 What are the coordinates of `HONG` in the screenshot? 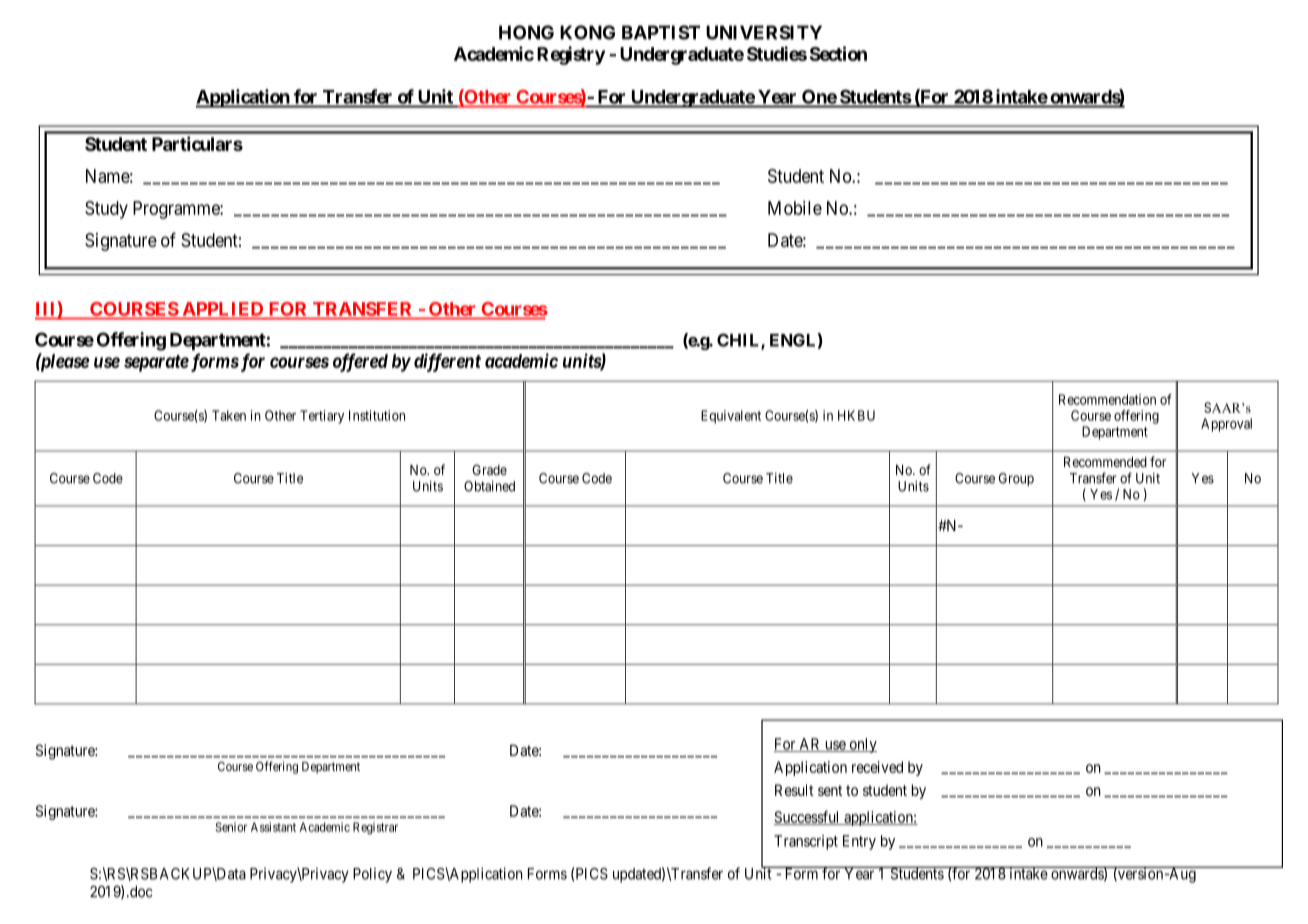 It's located at (526, 32).
